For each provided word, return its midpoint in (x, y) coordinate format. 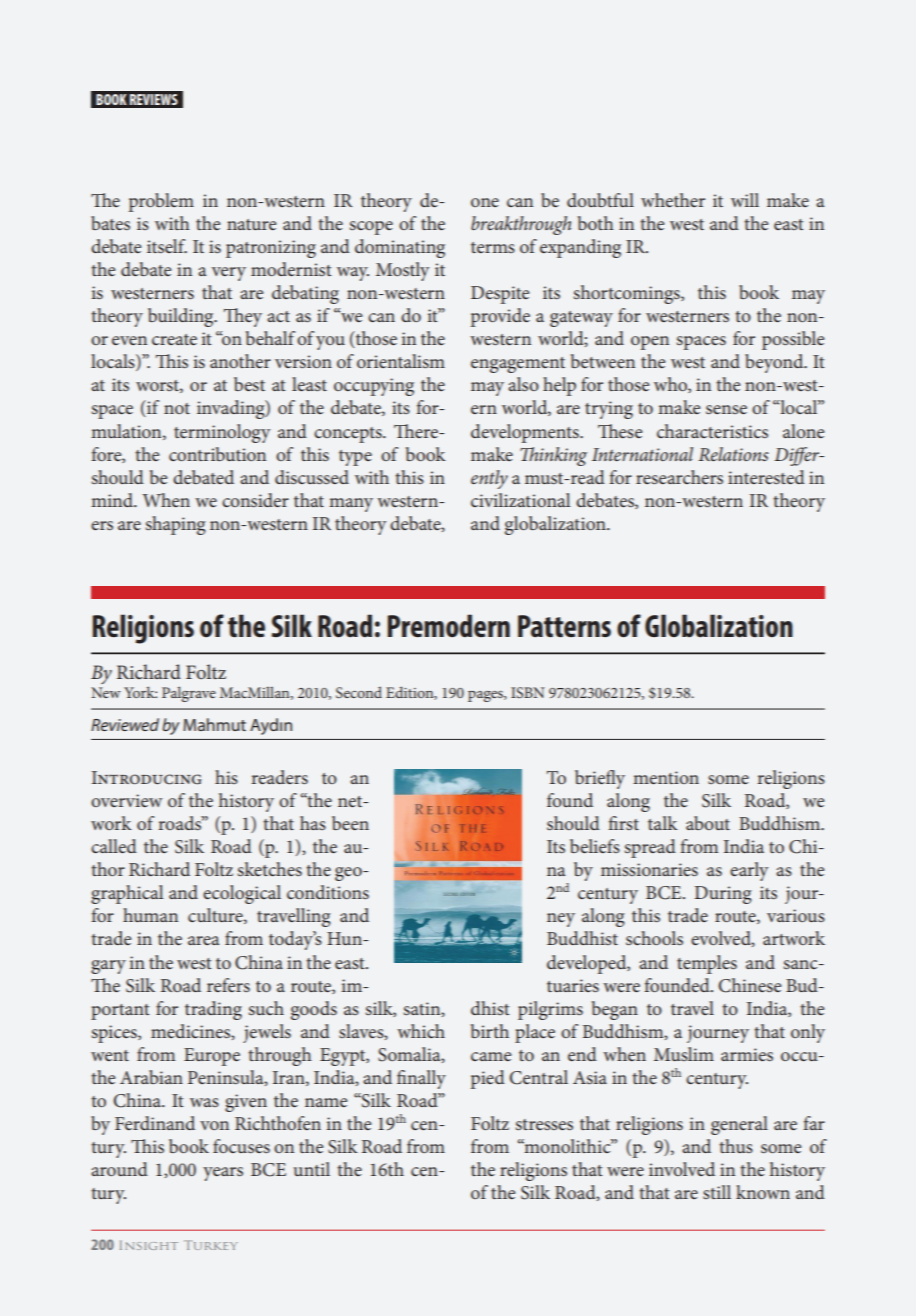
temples (707, 964)
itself (167, 246)
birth (490, 1031)
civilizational (520, 500)
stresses (544, 1124)
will (745, 200)
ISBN (528, 692)
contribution (217, 454)
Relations (733, 454)
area (204, 940)
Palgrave (189, 694)
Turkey (211, 1245)
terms (493, 247)
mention (666, 777)
